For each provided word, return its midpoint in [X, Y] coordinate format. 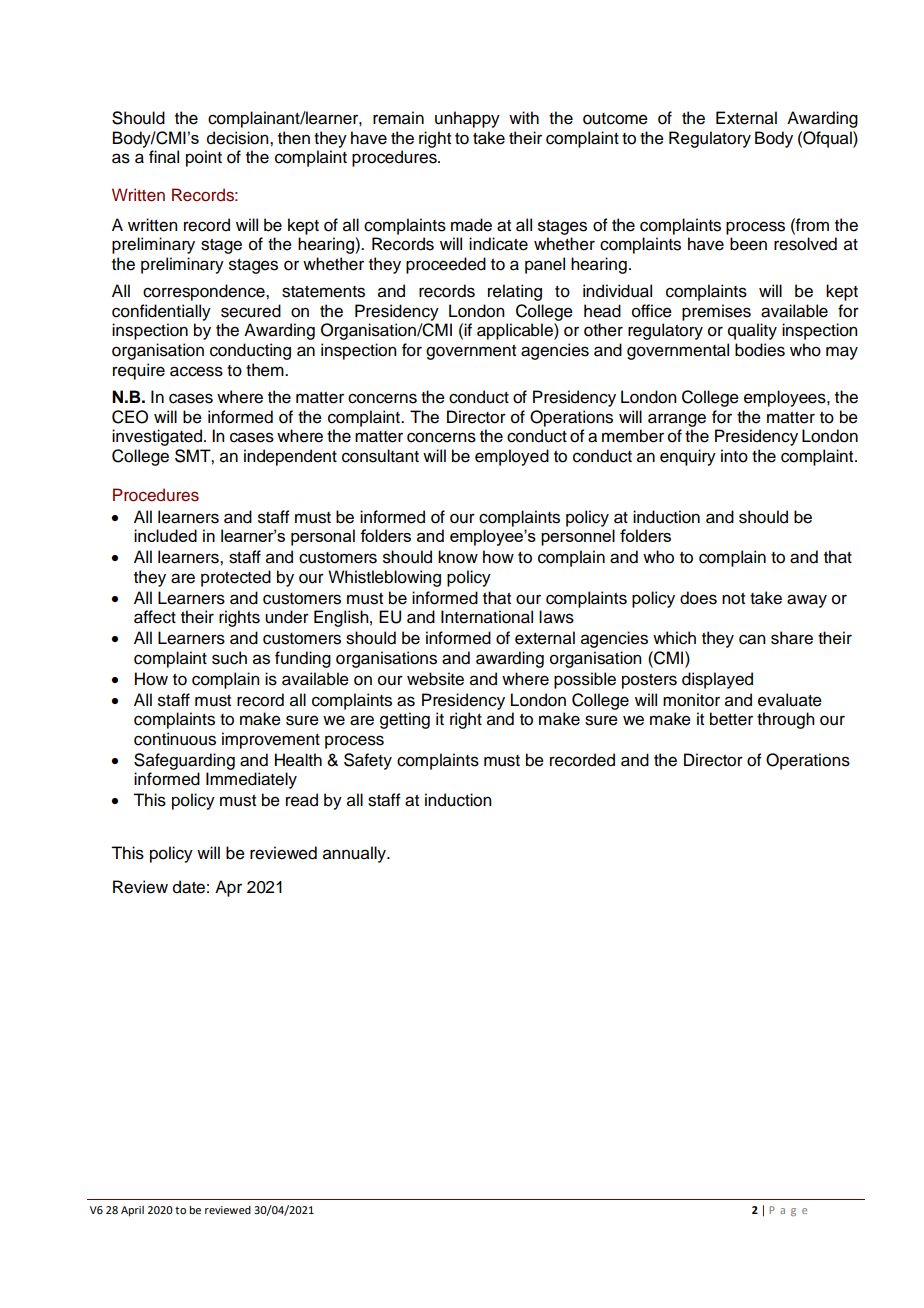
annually [355, 854]
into [734, 456]
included [165, 535]
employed [512, 457]
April [132, 1211]
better [731, 719]
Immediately [251, 780]
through [786, 720]
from [811, 225]
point [204, 158]
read [302, 800]
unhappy [467, 119]
